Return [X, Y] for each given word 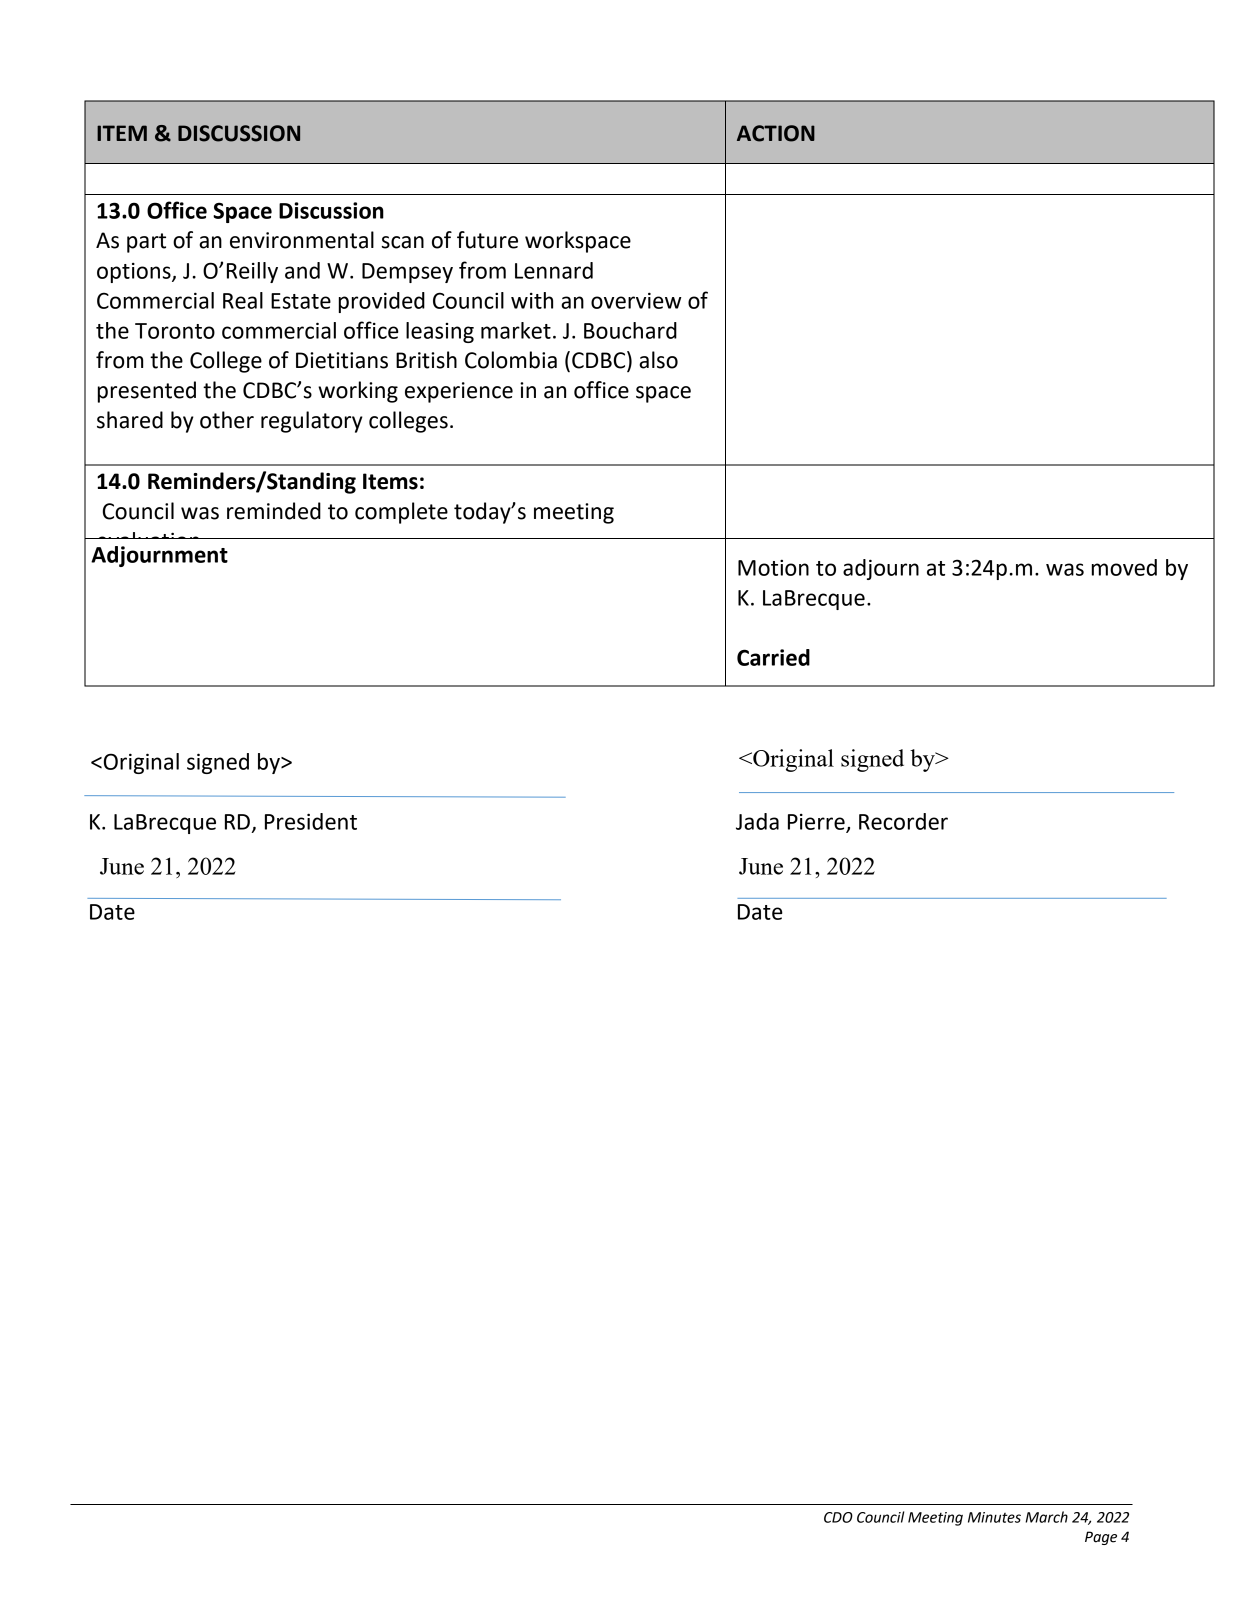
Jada [757, 821]
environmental [302, 240]
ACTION [776, 133]
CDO [838, 1517]
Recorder [903, 821]
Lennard [554, 270]
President [311, 821]
